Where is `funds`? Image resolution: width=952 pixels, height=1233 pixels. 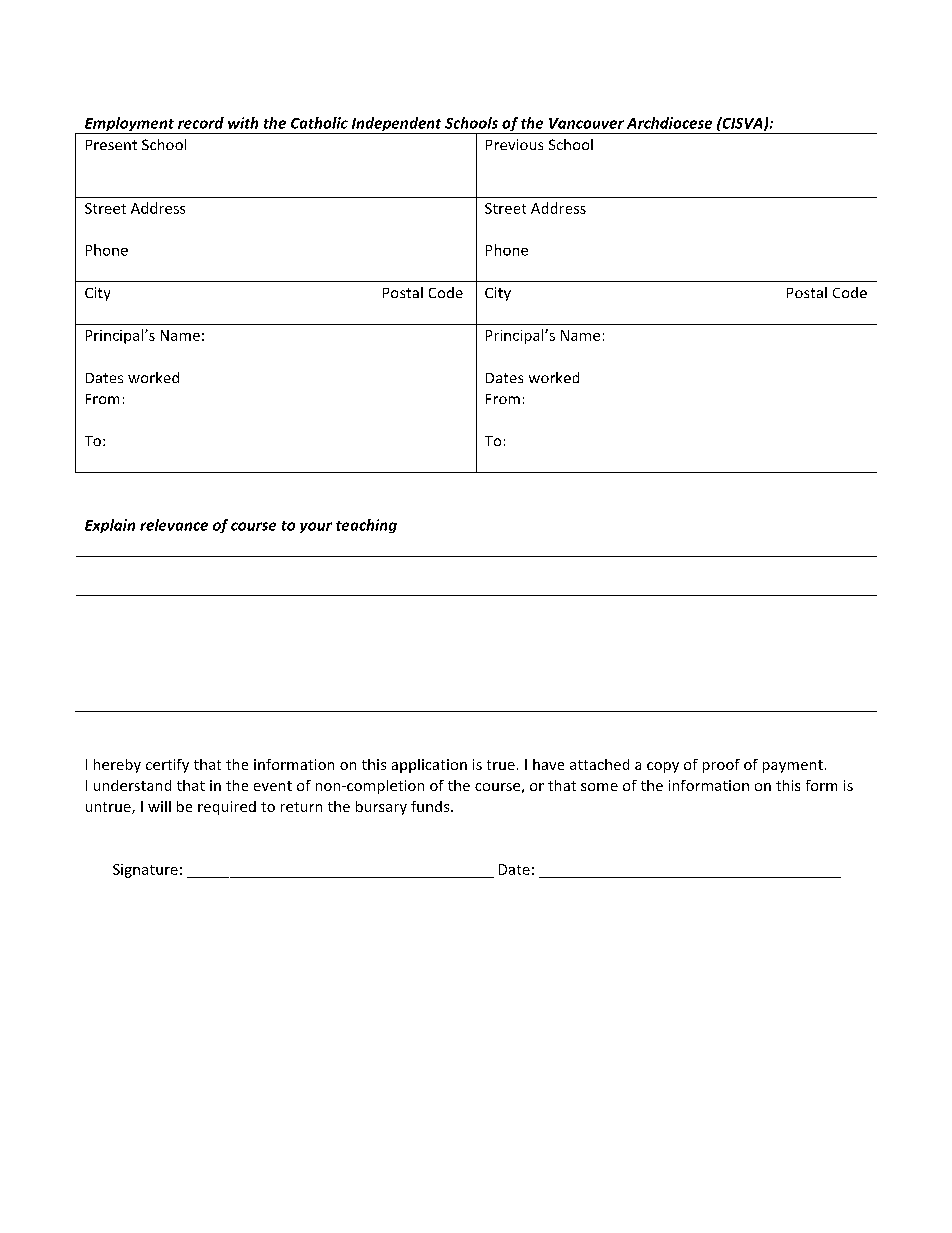
funds is located at coordinates (431, 806).
